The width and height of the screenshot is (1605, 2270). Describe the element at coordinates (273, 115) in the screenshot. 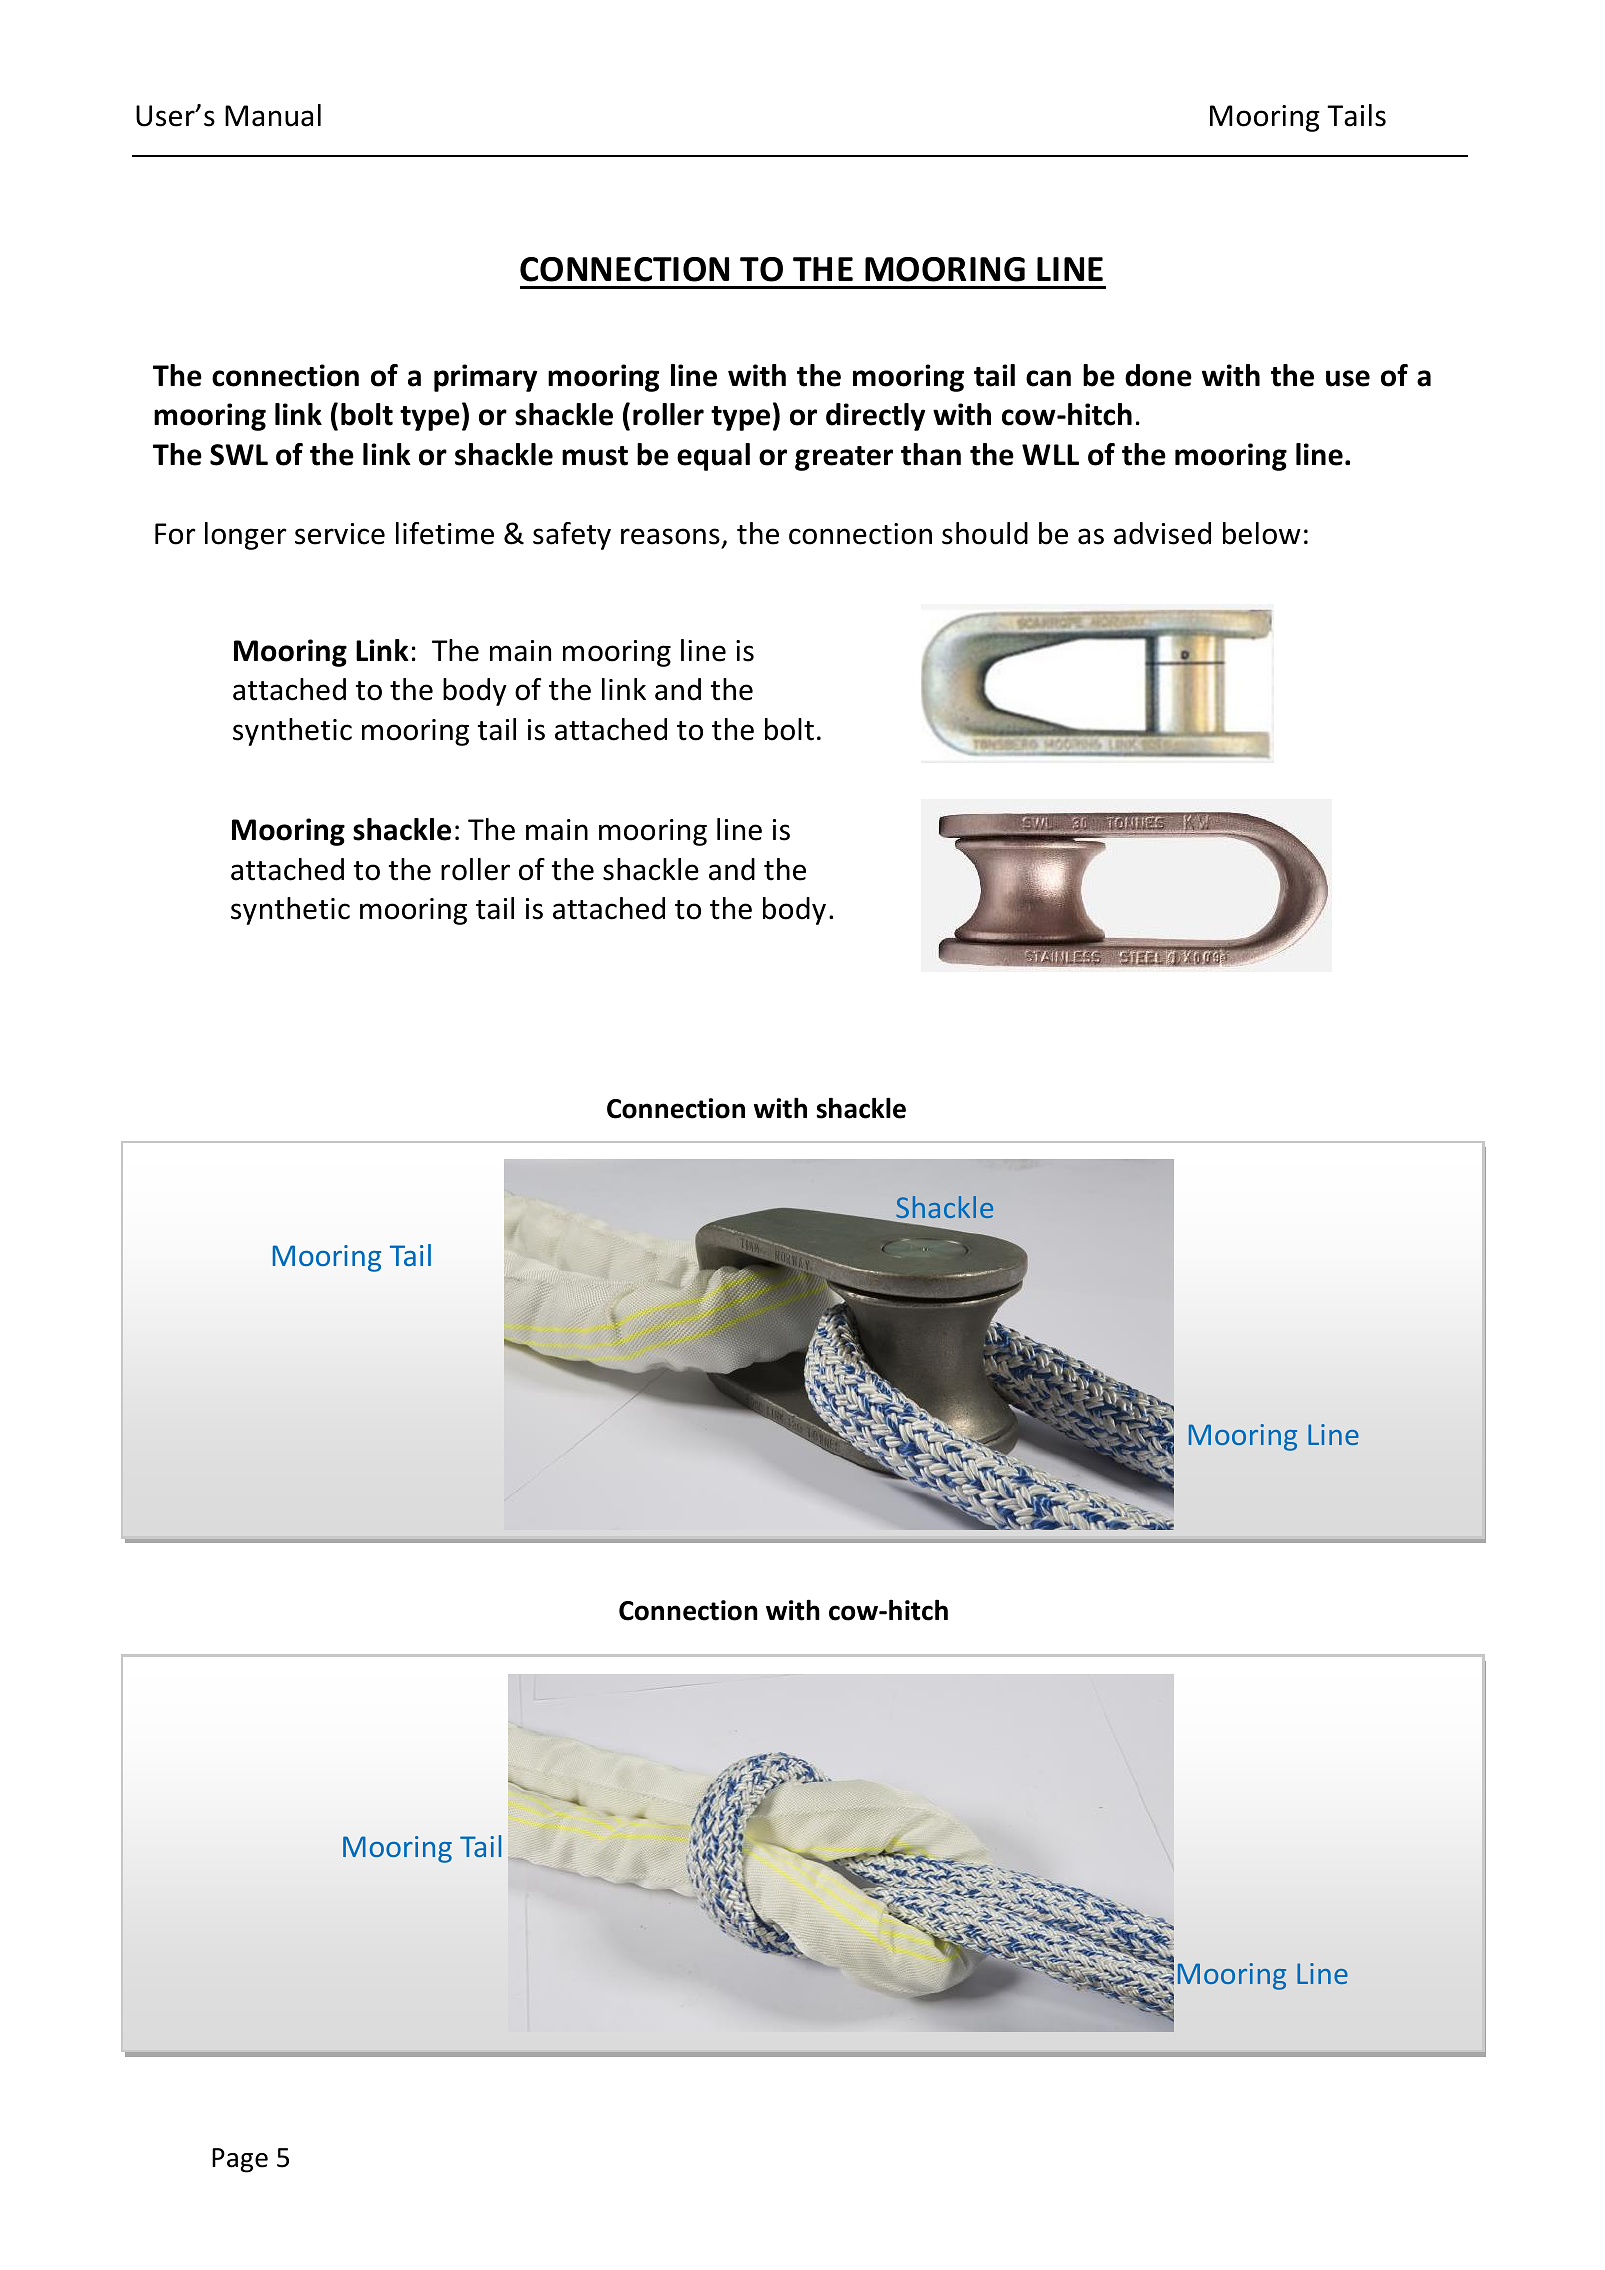

I see `Manual` at that location.
